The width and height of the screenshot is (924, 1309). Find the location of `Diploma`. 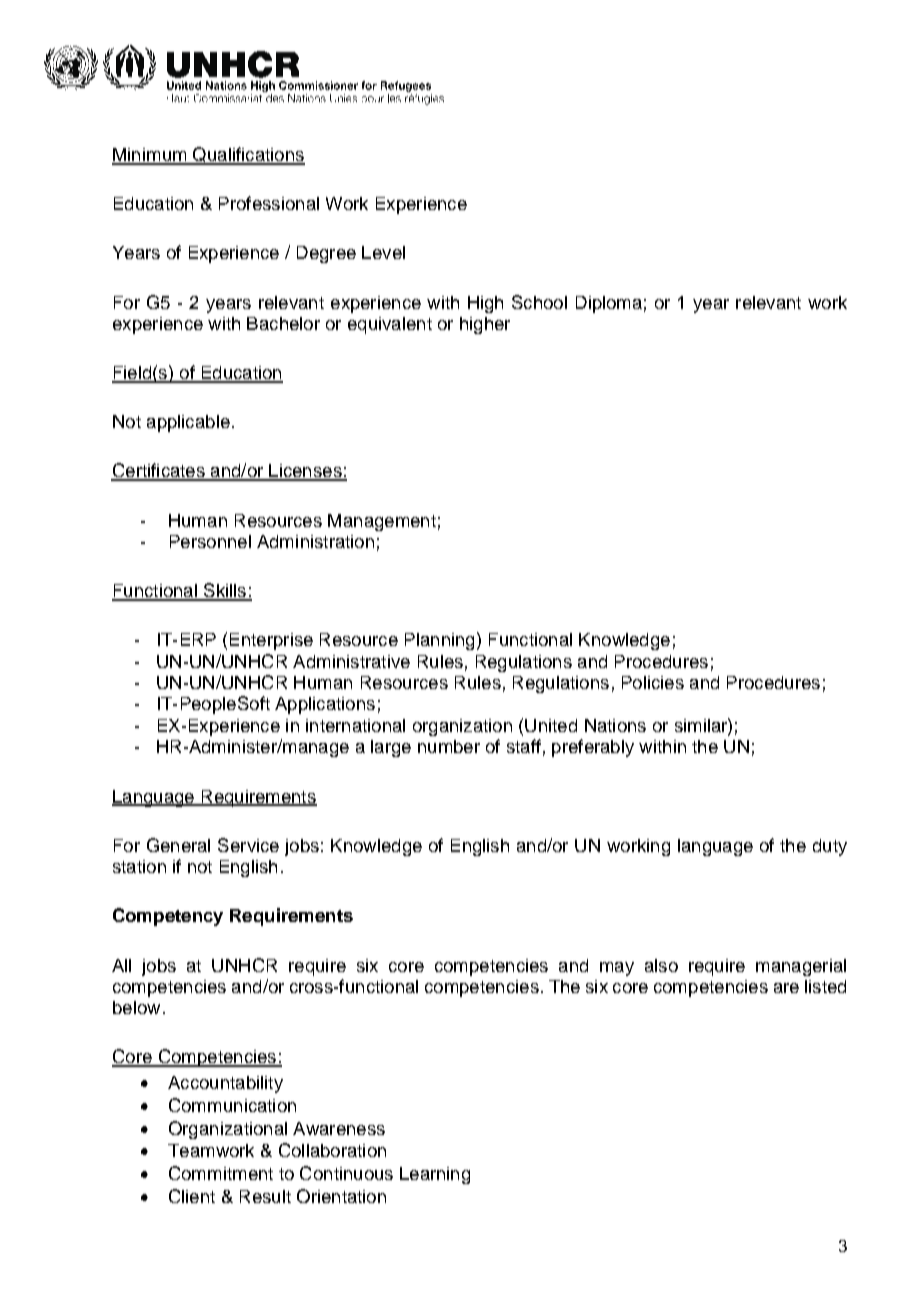

Diploma is located at coordinates (609, 304).
